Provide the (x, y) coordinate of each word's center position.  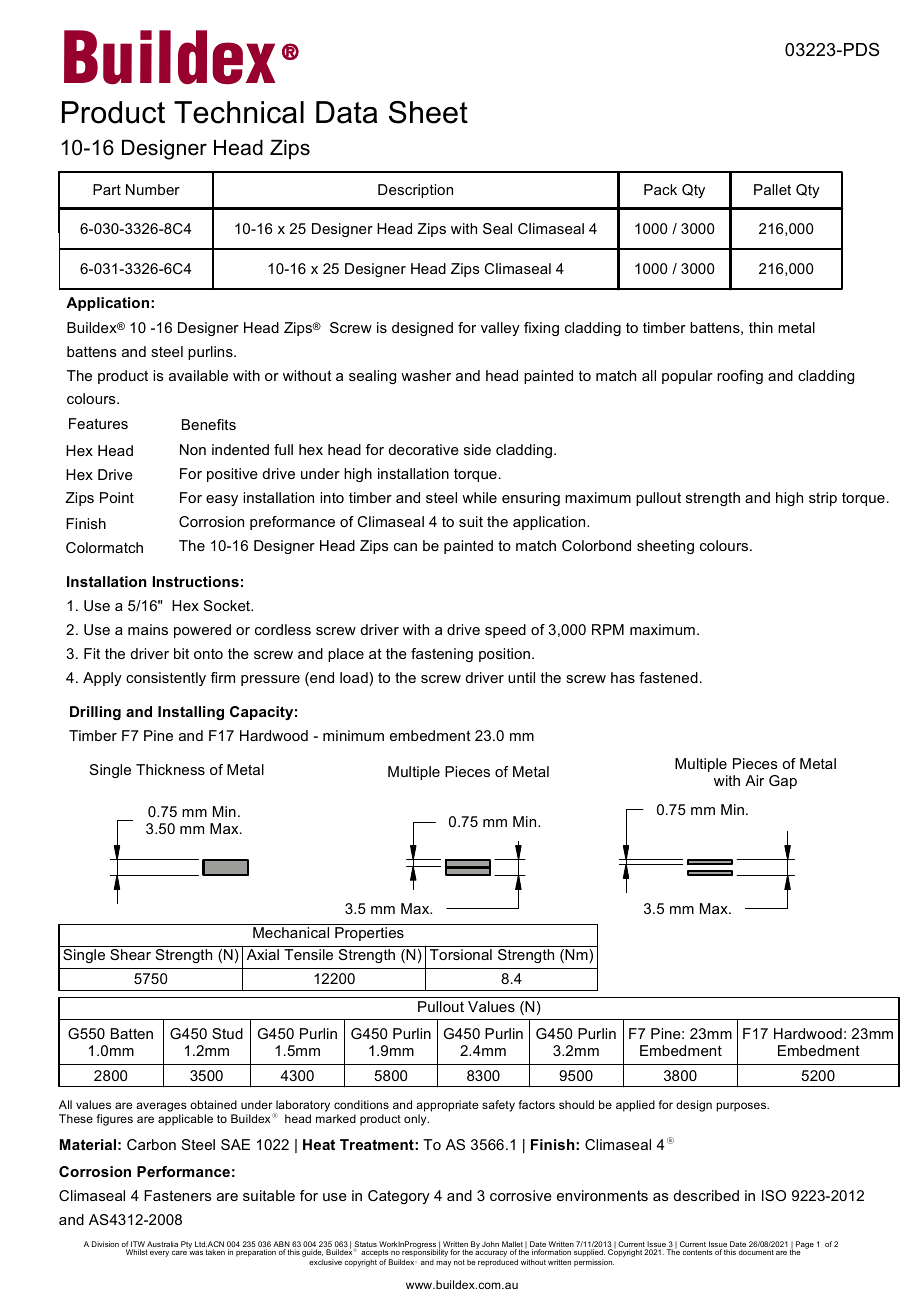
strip (823, 499)
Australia (162, 1244)
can (405, 547)
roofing (740, 377)
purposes (742, 1107)
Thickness (170, 769)
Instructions (195, 581)
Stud (227, 1033)
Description (415, 191)
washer (426, 375)
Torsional (461, 954)
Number (153, 189)
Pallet (772, 189)
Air (754, 780)
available (198, 375)
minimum (353, 735)
